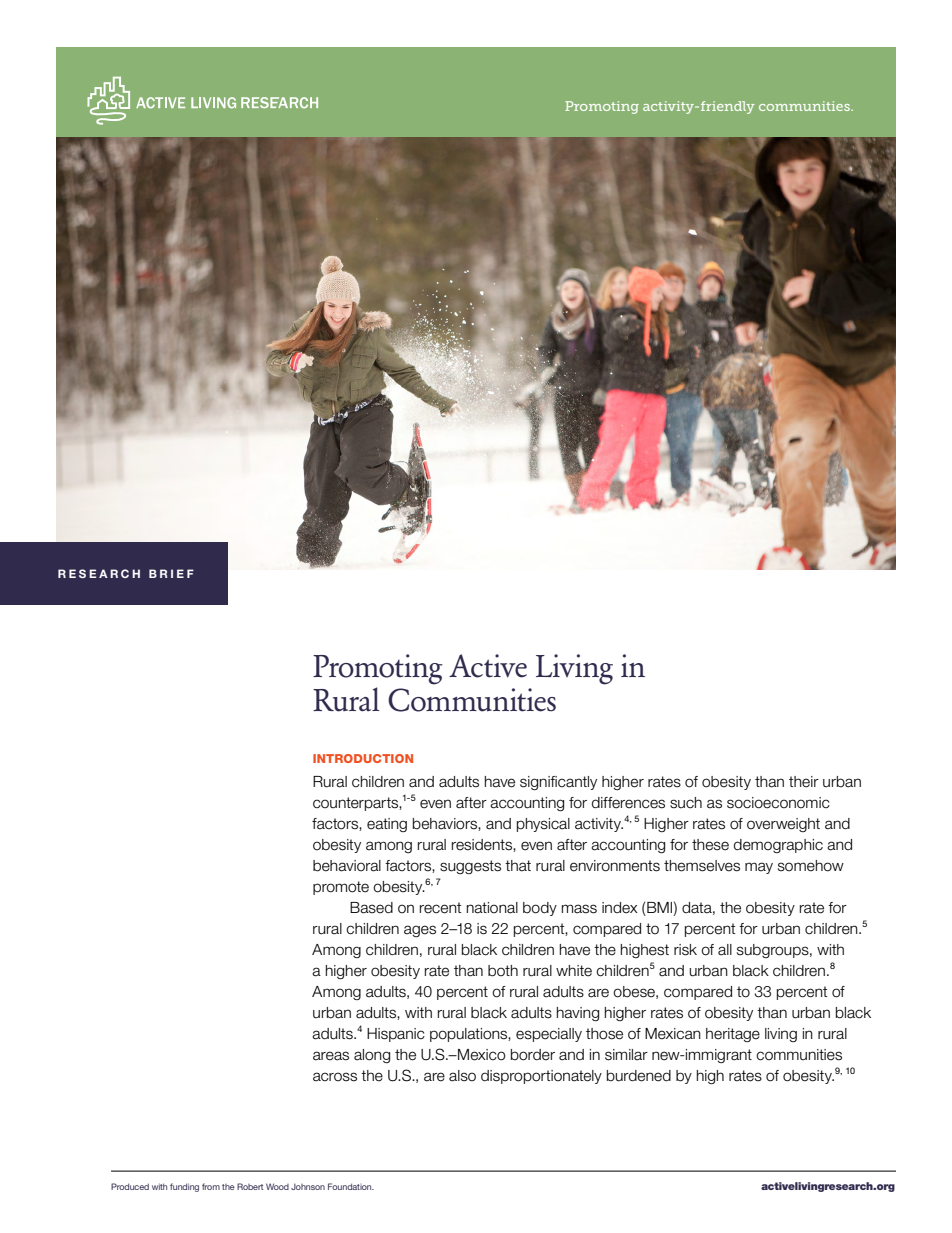 The image size is (952, 1233). Describe the element at coordinates (211, 1186) in the document. I see `from` at that location.
